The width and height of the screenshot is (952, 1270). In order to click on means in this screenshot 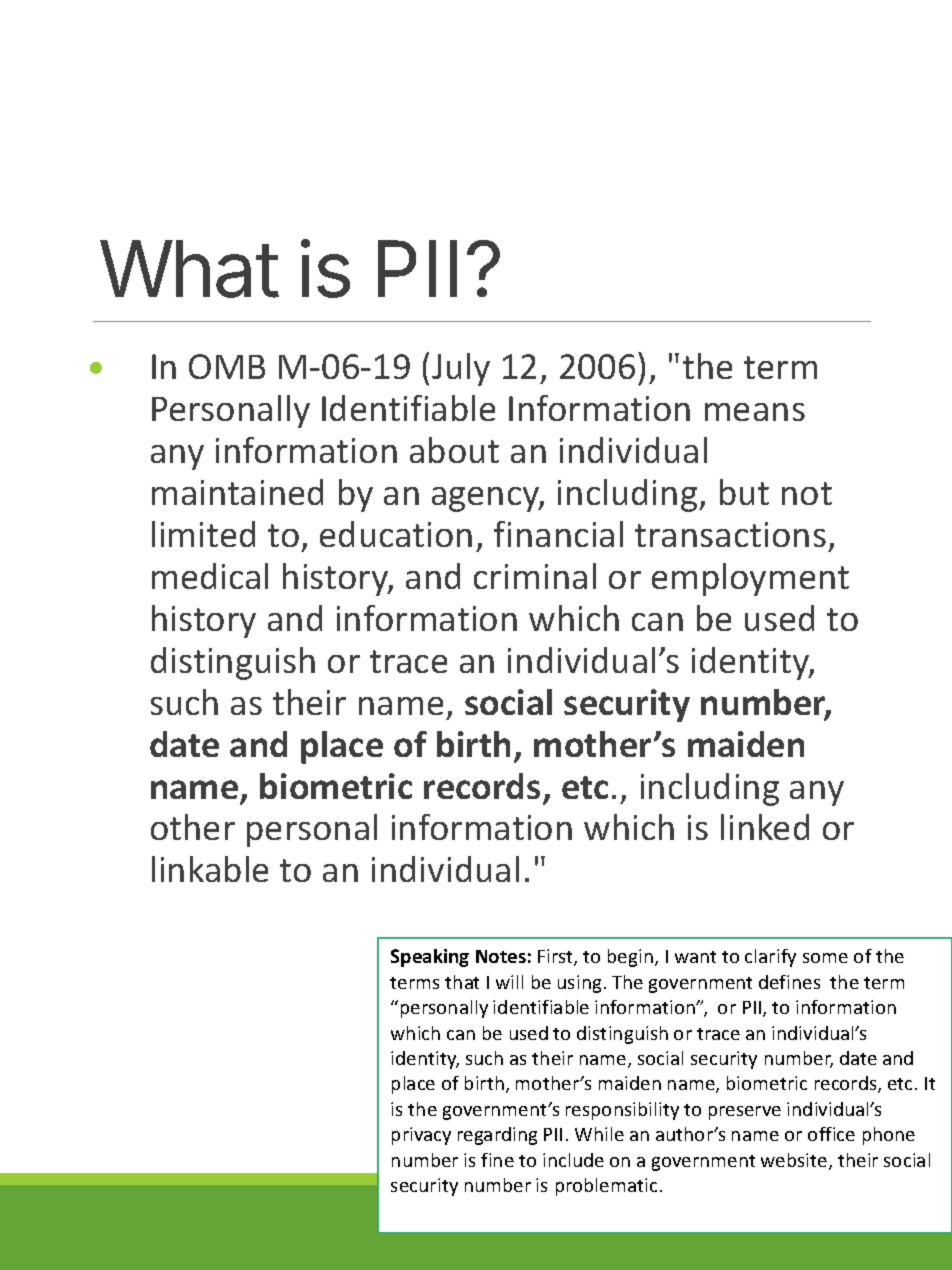, I will do `click(755, 412)`.
